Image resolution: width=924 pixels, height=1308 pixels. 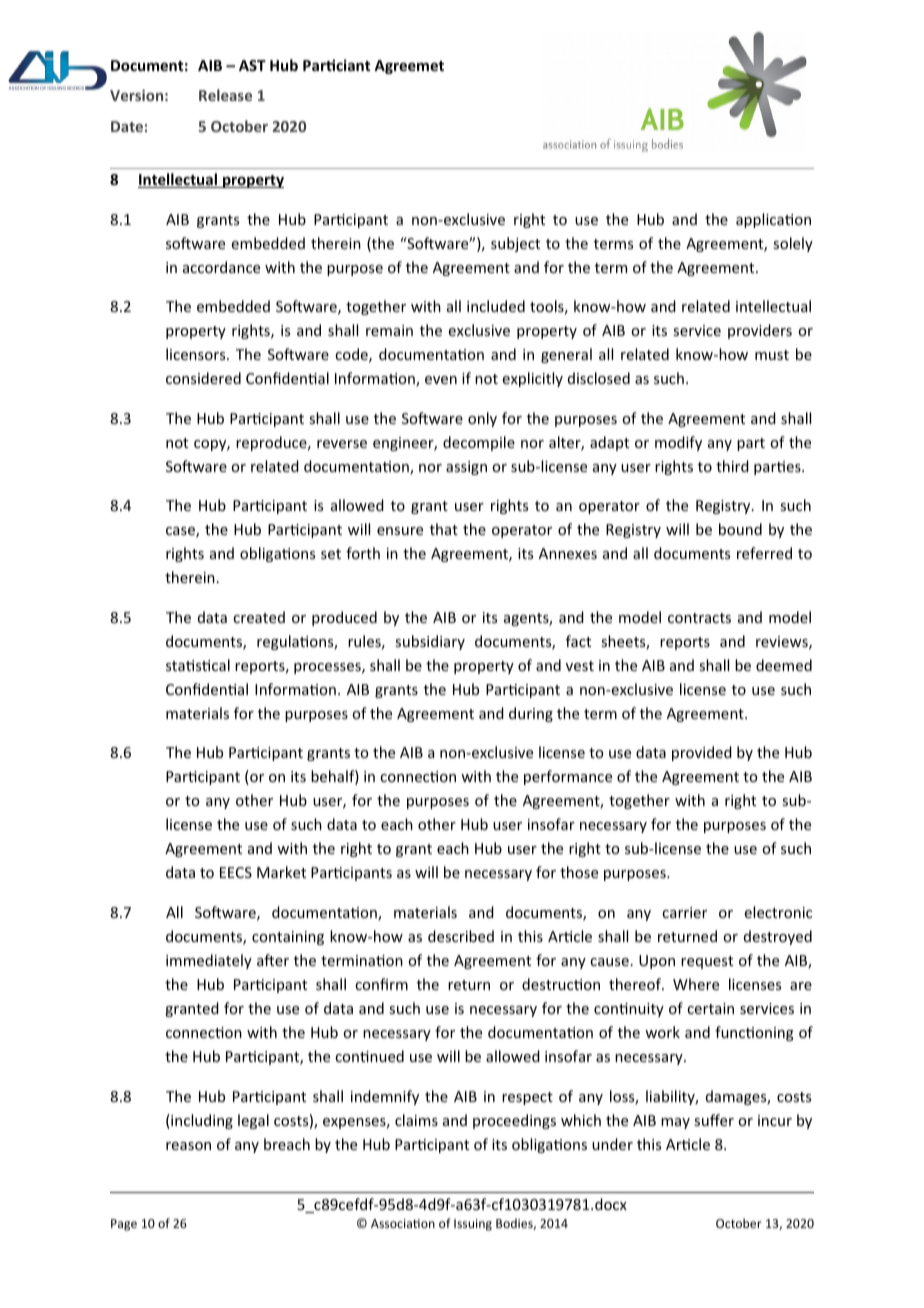 I want to click on Issuing, so click(x=473, y=1225).
